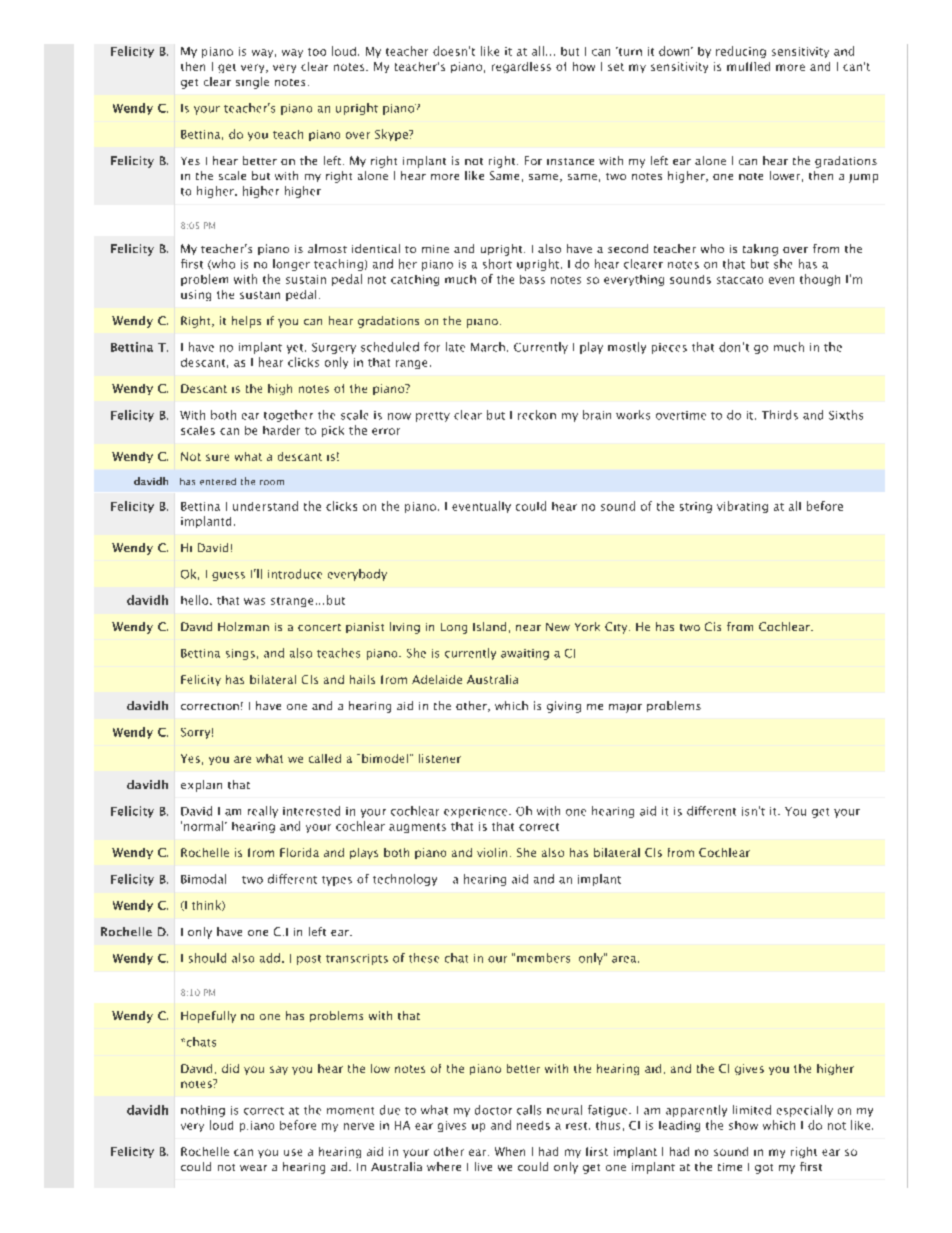  I want to click on especially, so click(805, 1111).
